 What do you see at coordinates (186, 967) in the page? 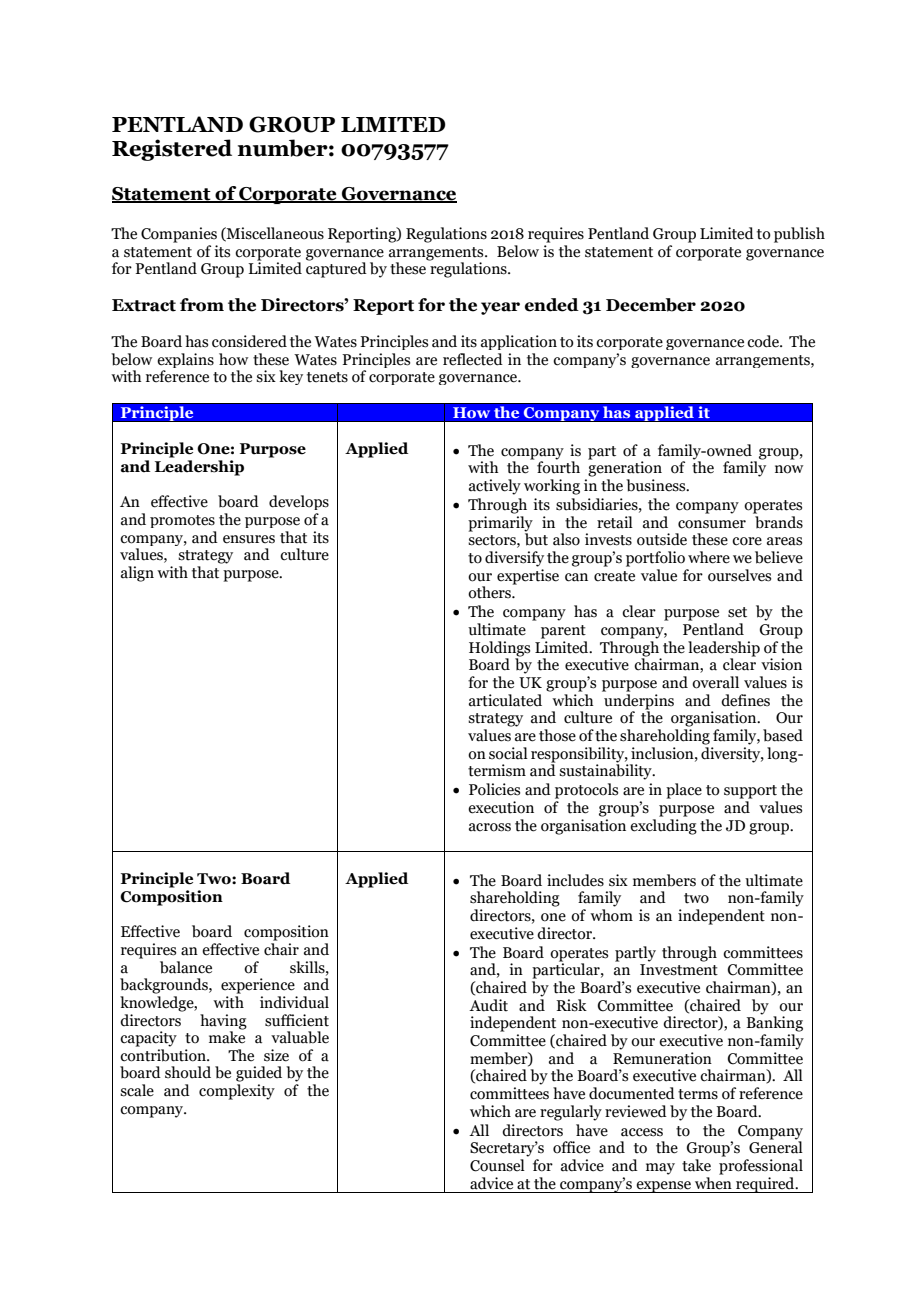
I see `balance` at bounding box center [186, 967].
